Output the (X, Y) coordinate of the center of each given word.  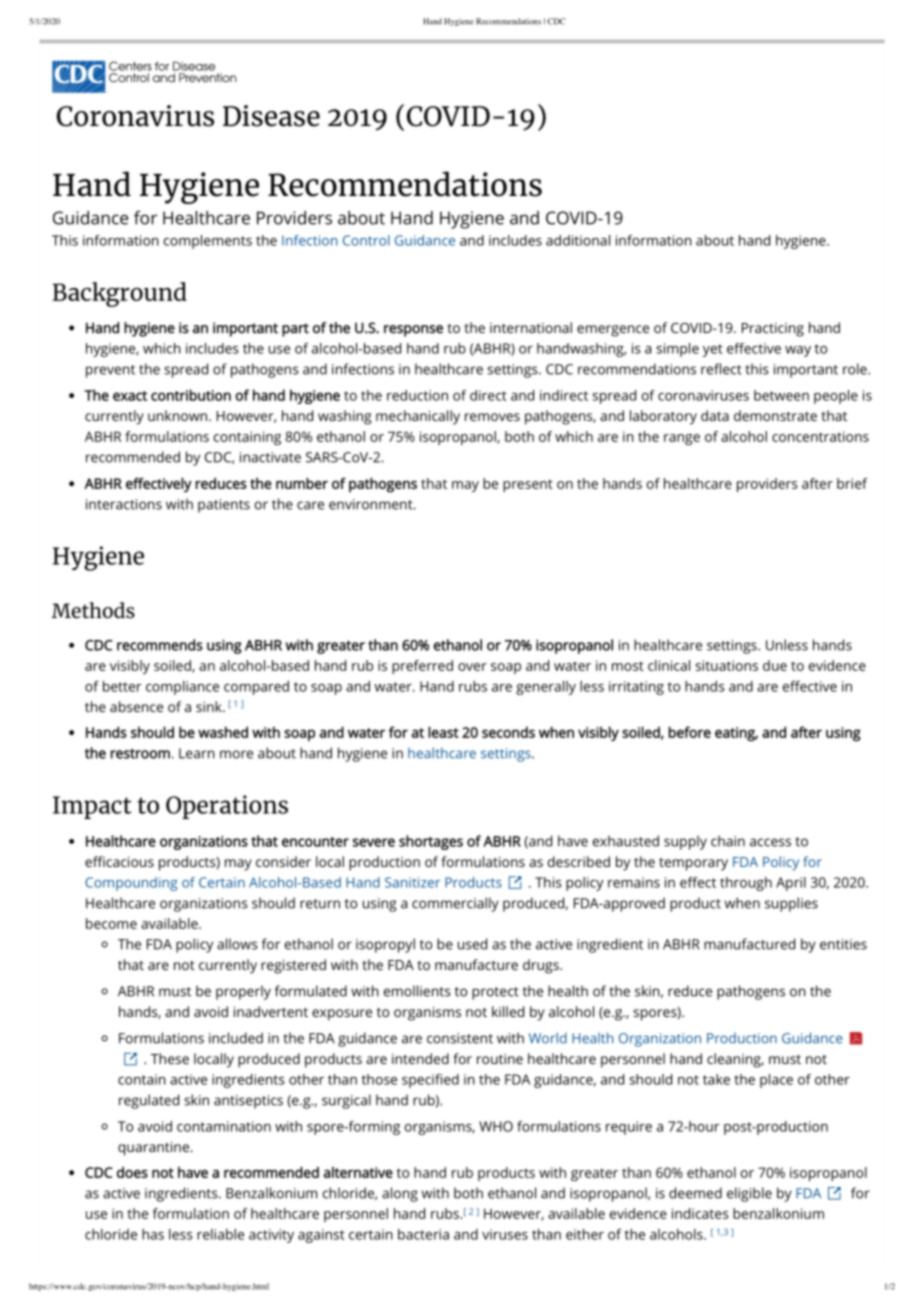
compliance (182, 688)
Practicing (773, 330)
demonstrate (775, 415)
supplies (791, 904)
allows (237, 944)
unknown (177, 415)
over (472, 667)
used (472, 944)
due (775, 665)
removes (492, 417)
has (153, 1234)
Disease (271, 116)
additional (578, 240)
